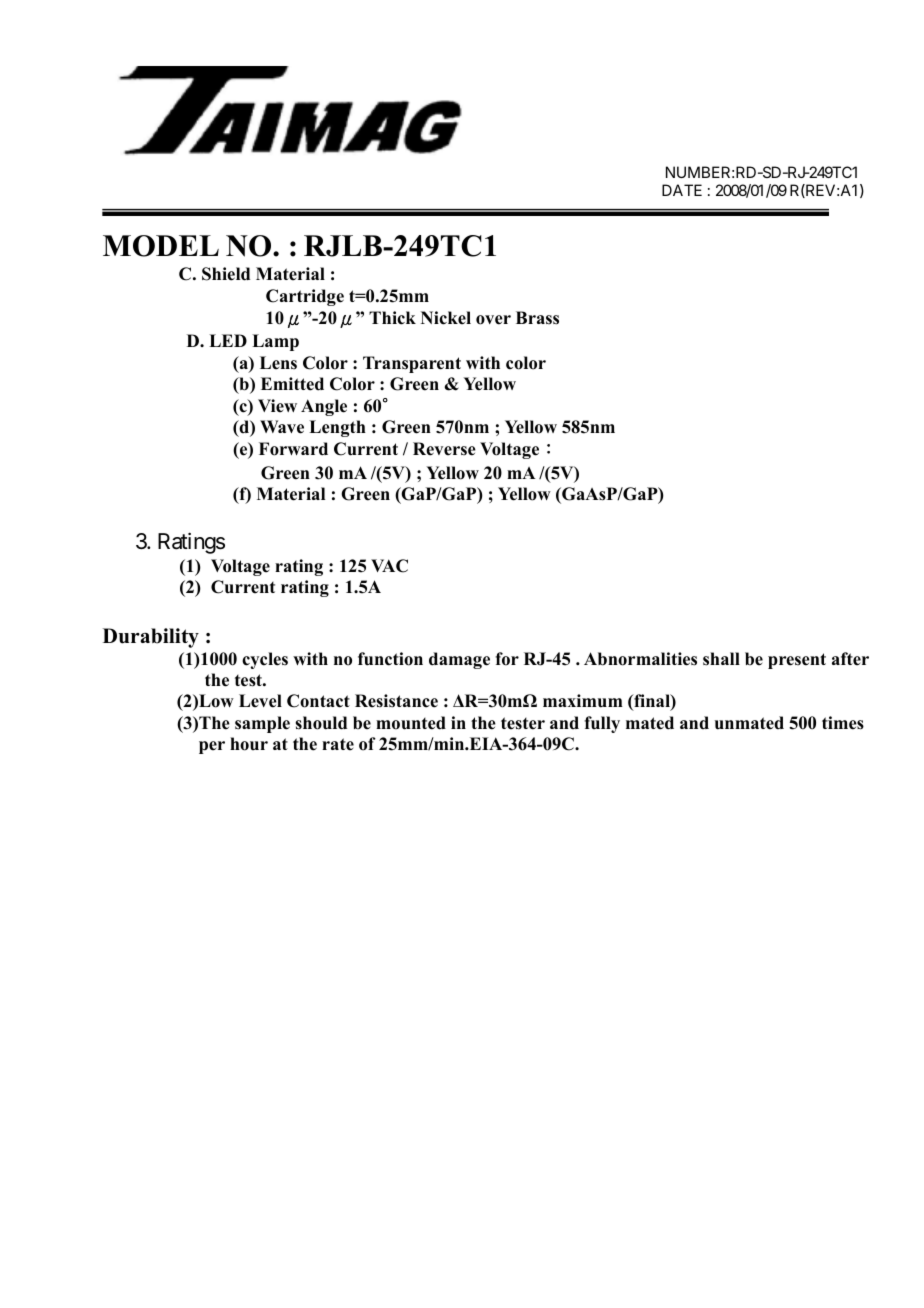 The width and height of the screenshot is (924, 1308). What do you see at coordinates (412, 364) in the screenshot?
I see `Transparent` at bounding box center [412, 364].
